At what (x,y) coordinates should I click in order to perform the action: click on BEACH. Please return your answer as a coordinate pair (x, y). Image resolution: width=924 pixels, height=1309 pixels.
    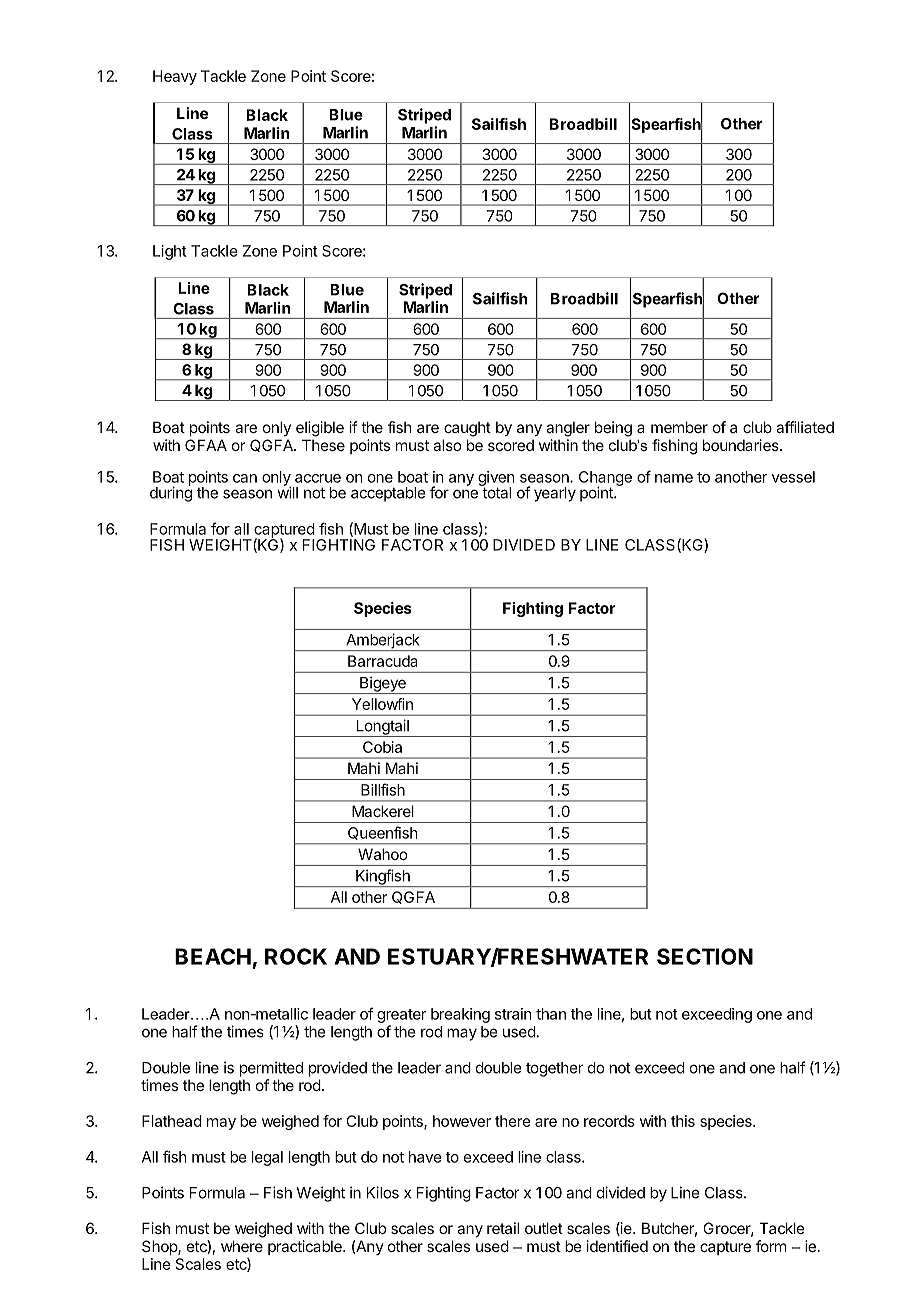
    Looking at the image, I should click on (213, 956).
